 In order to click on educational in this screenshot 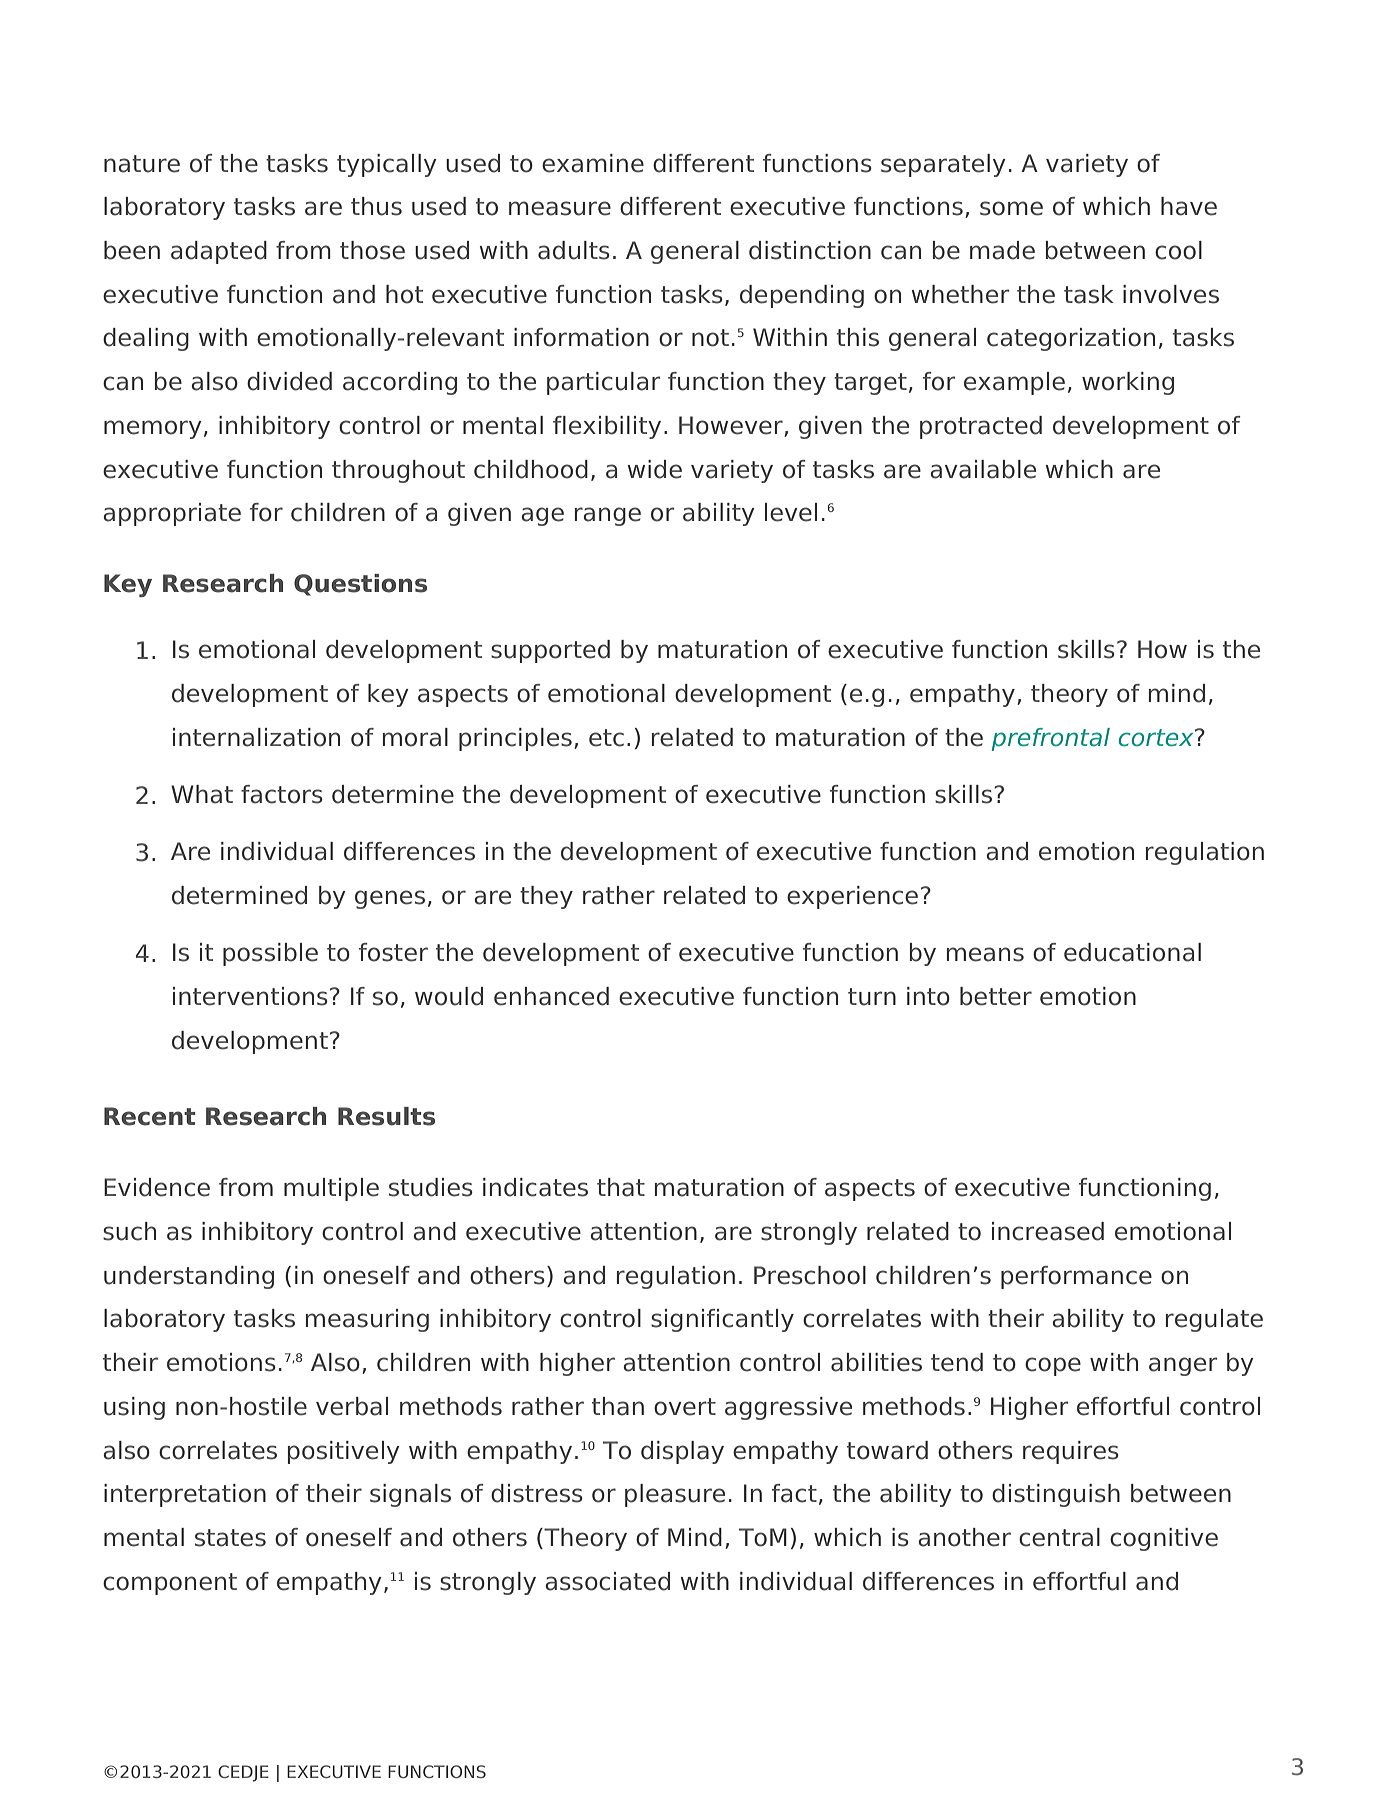, I will do `click(1132, 952)`.
